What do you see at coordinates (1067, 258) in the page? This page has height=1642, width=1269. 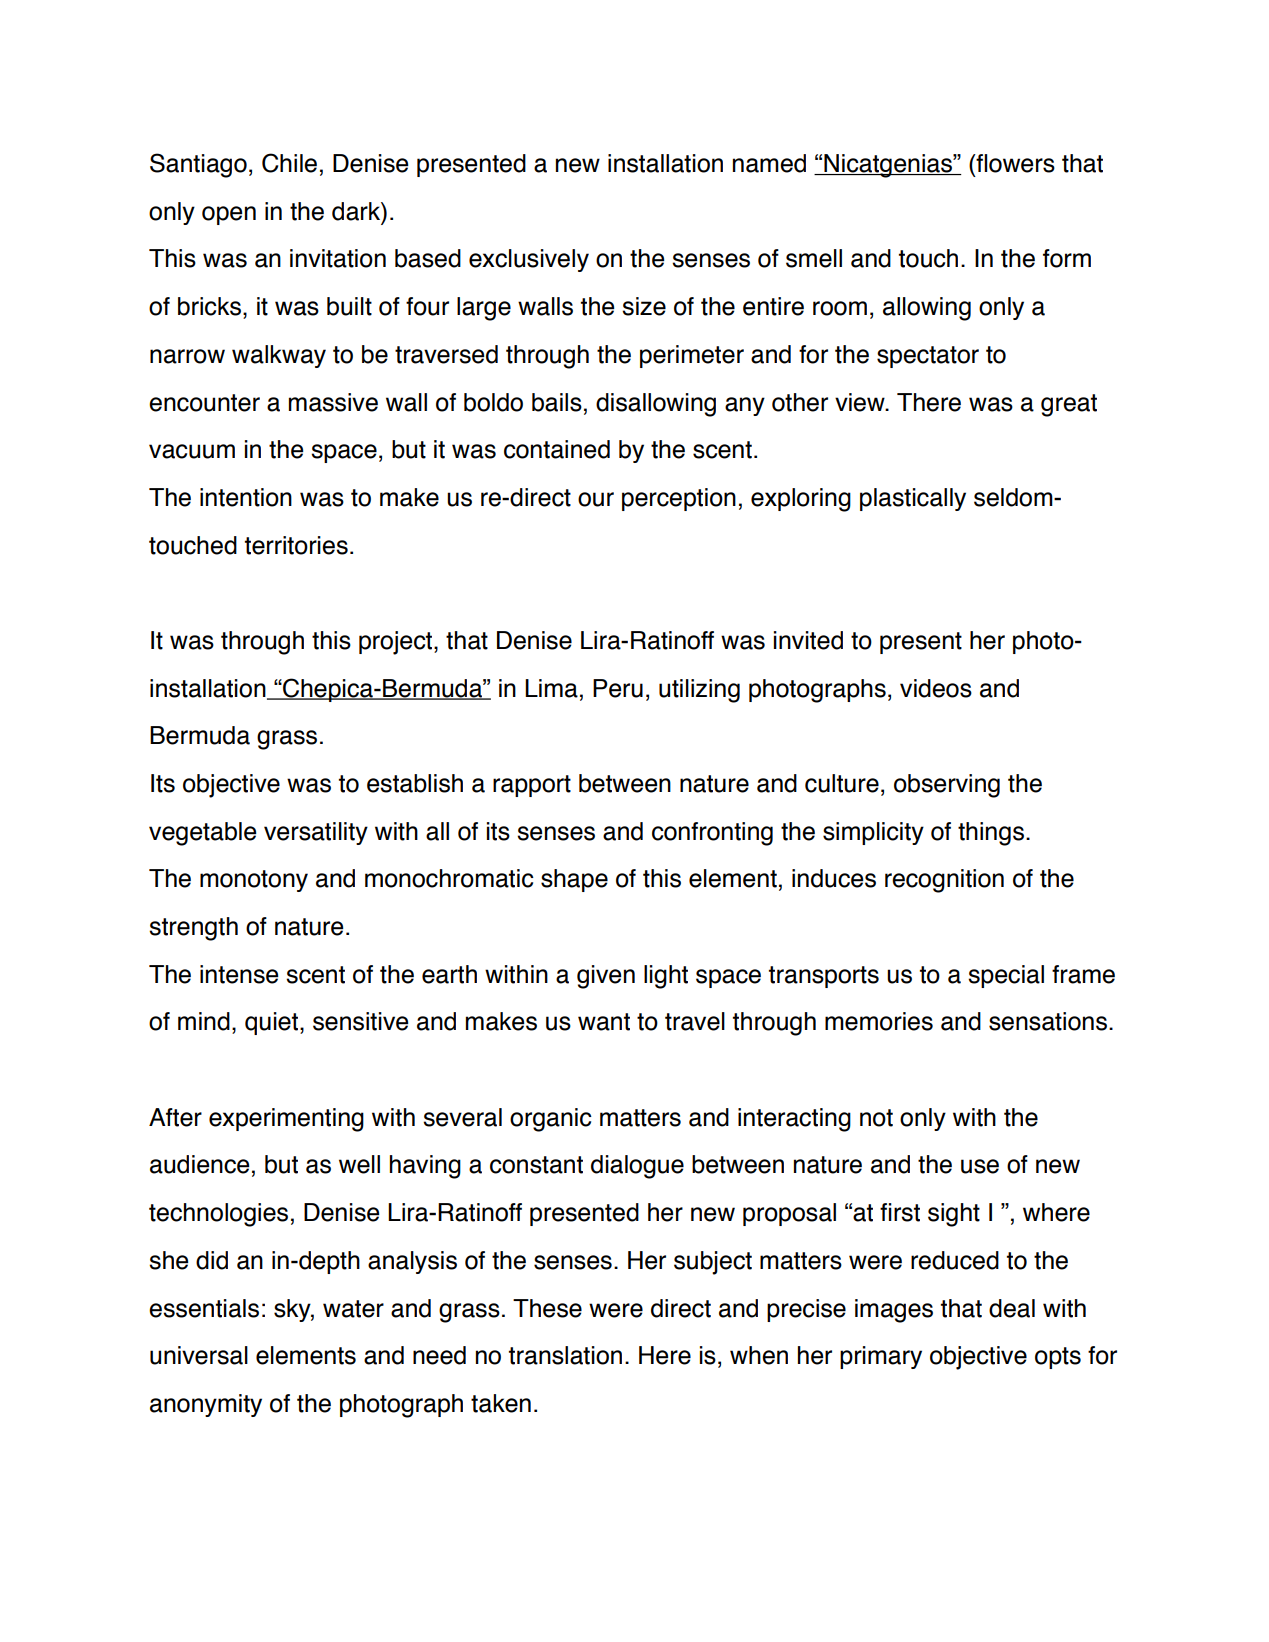 I see `form` at bounding box center [1067, 258].
